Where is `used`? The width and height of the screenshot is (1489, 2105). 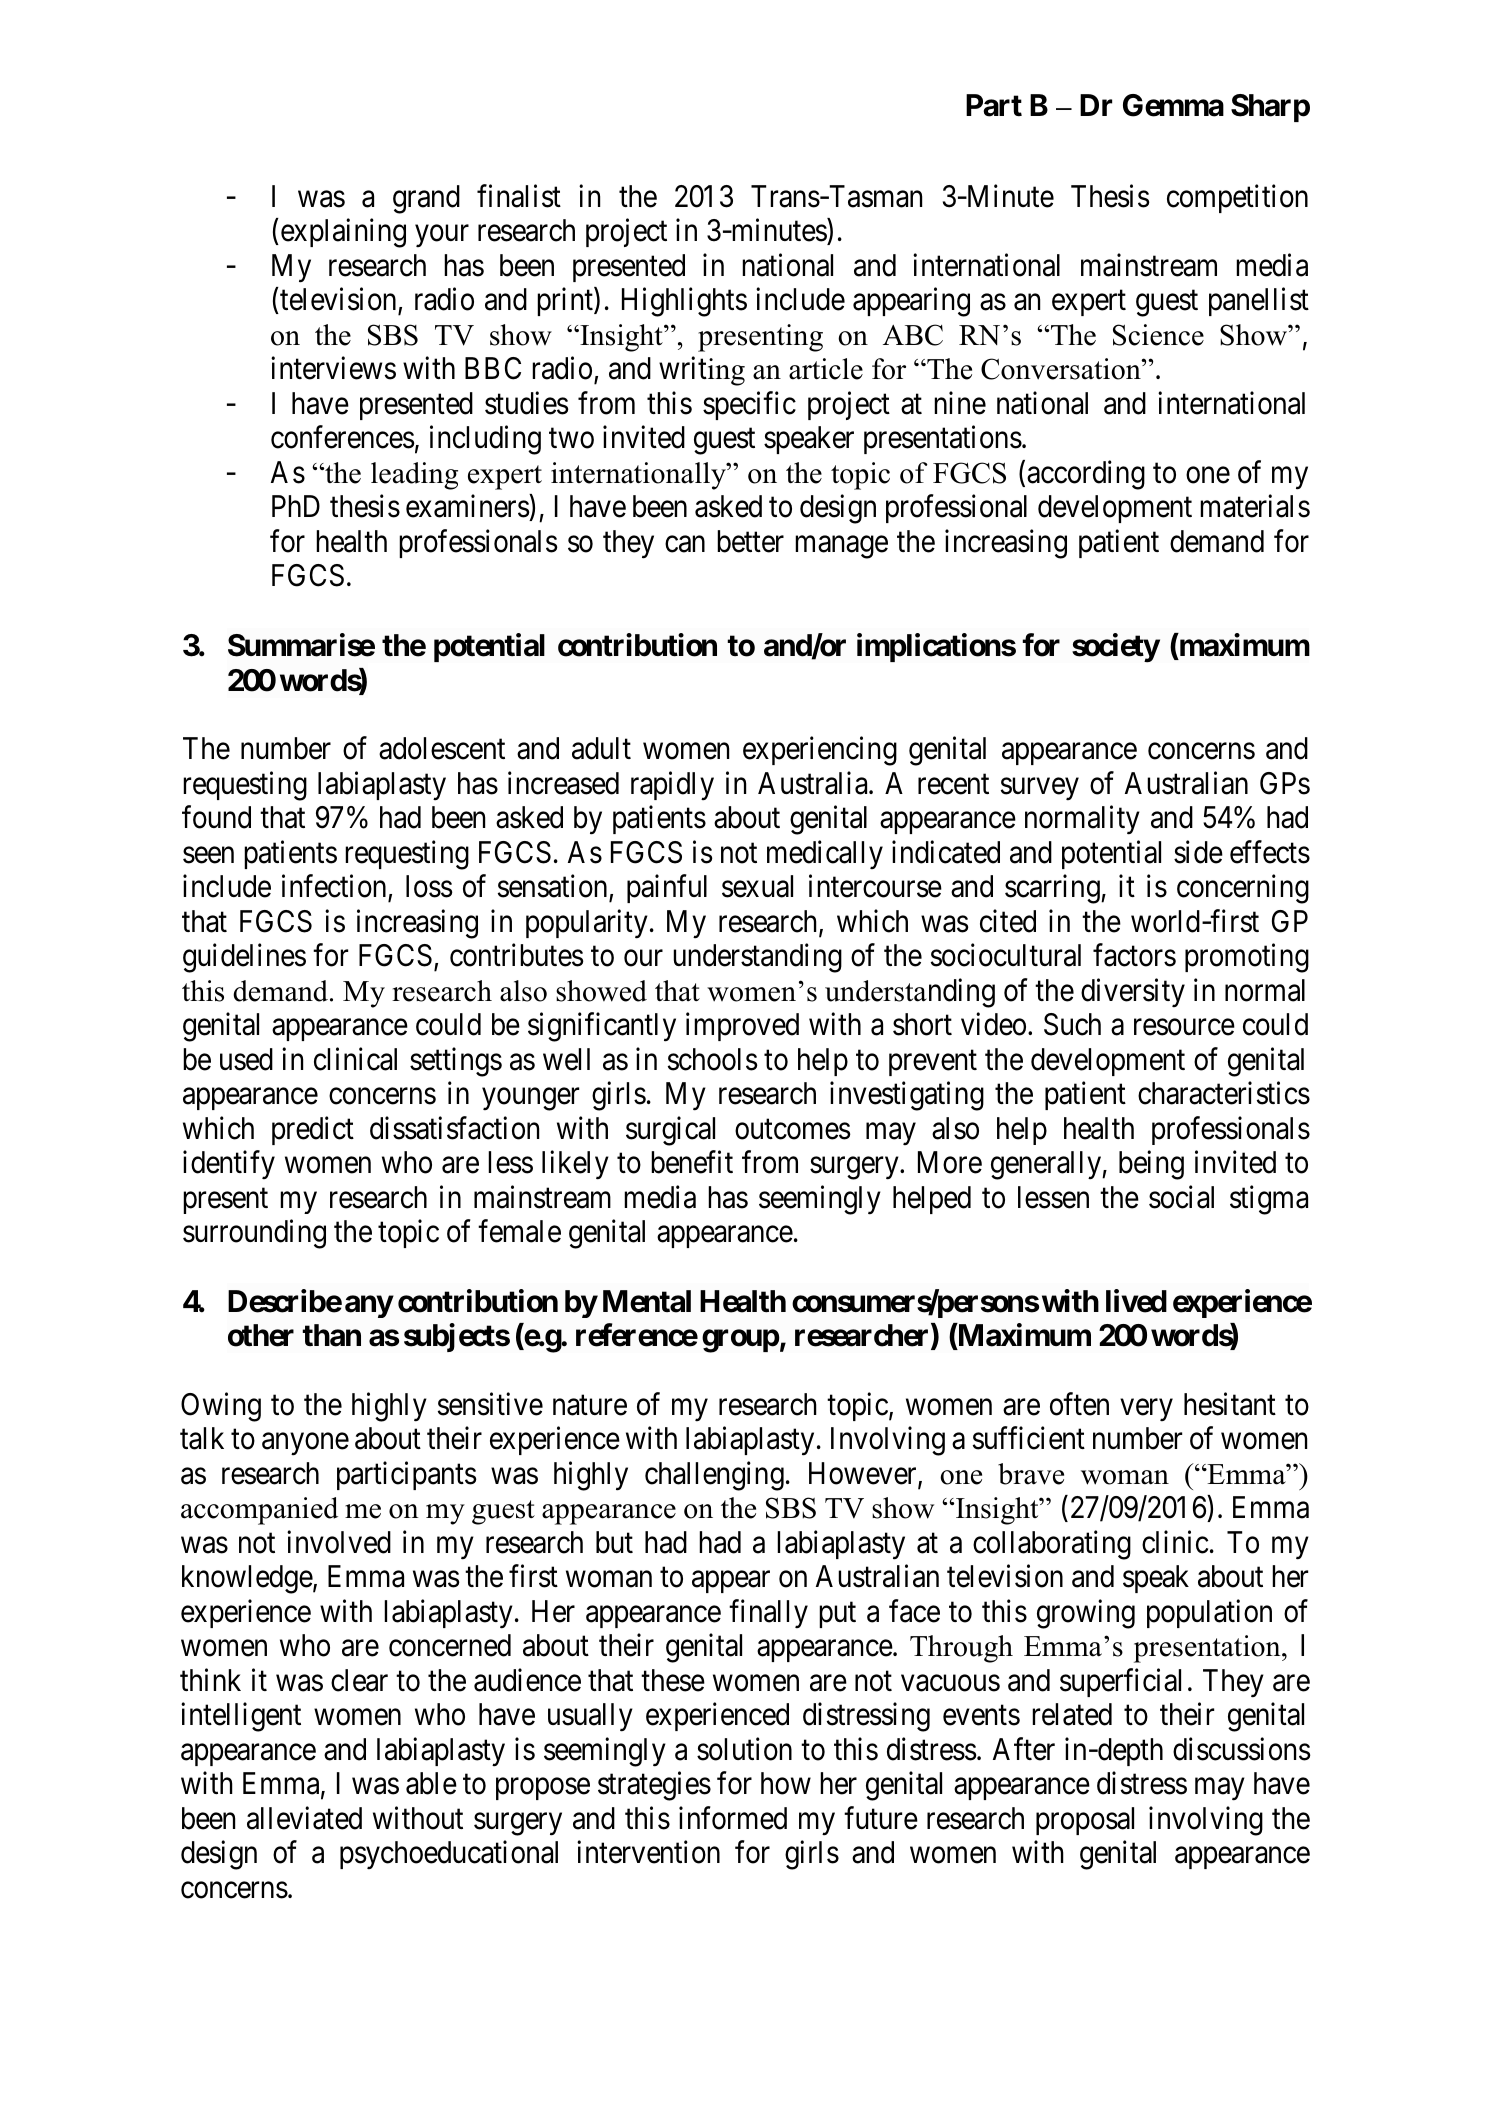 used is located at coordinates (246, 1059).
